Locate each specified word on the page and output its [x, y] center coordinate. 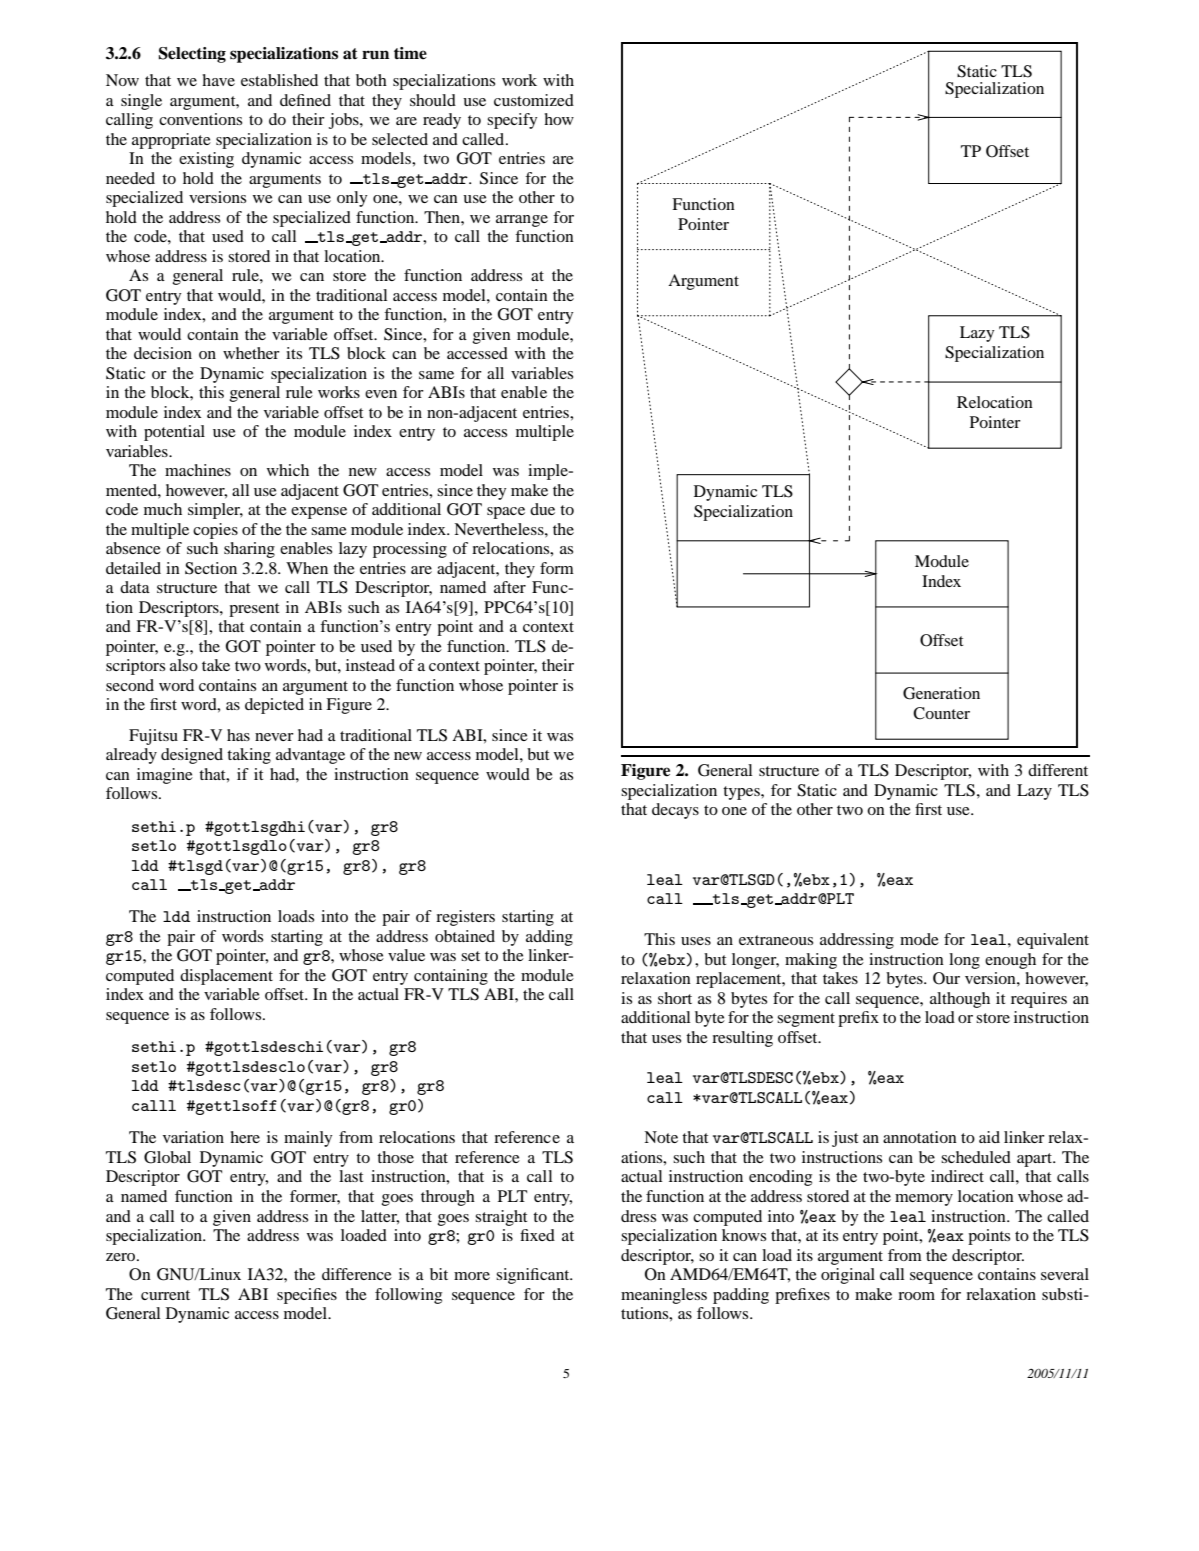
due [542, 509]
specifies [307, 1296]
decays [675, 811]
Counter [941, 713]
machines [198, 470]
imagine [165, 776]
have [218, 80]
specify [512, 121]
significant [534, 1276]
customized [534, 100]
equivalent [1053, 941]
